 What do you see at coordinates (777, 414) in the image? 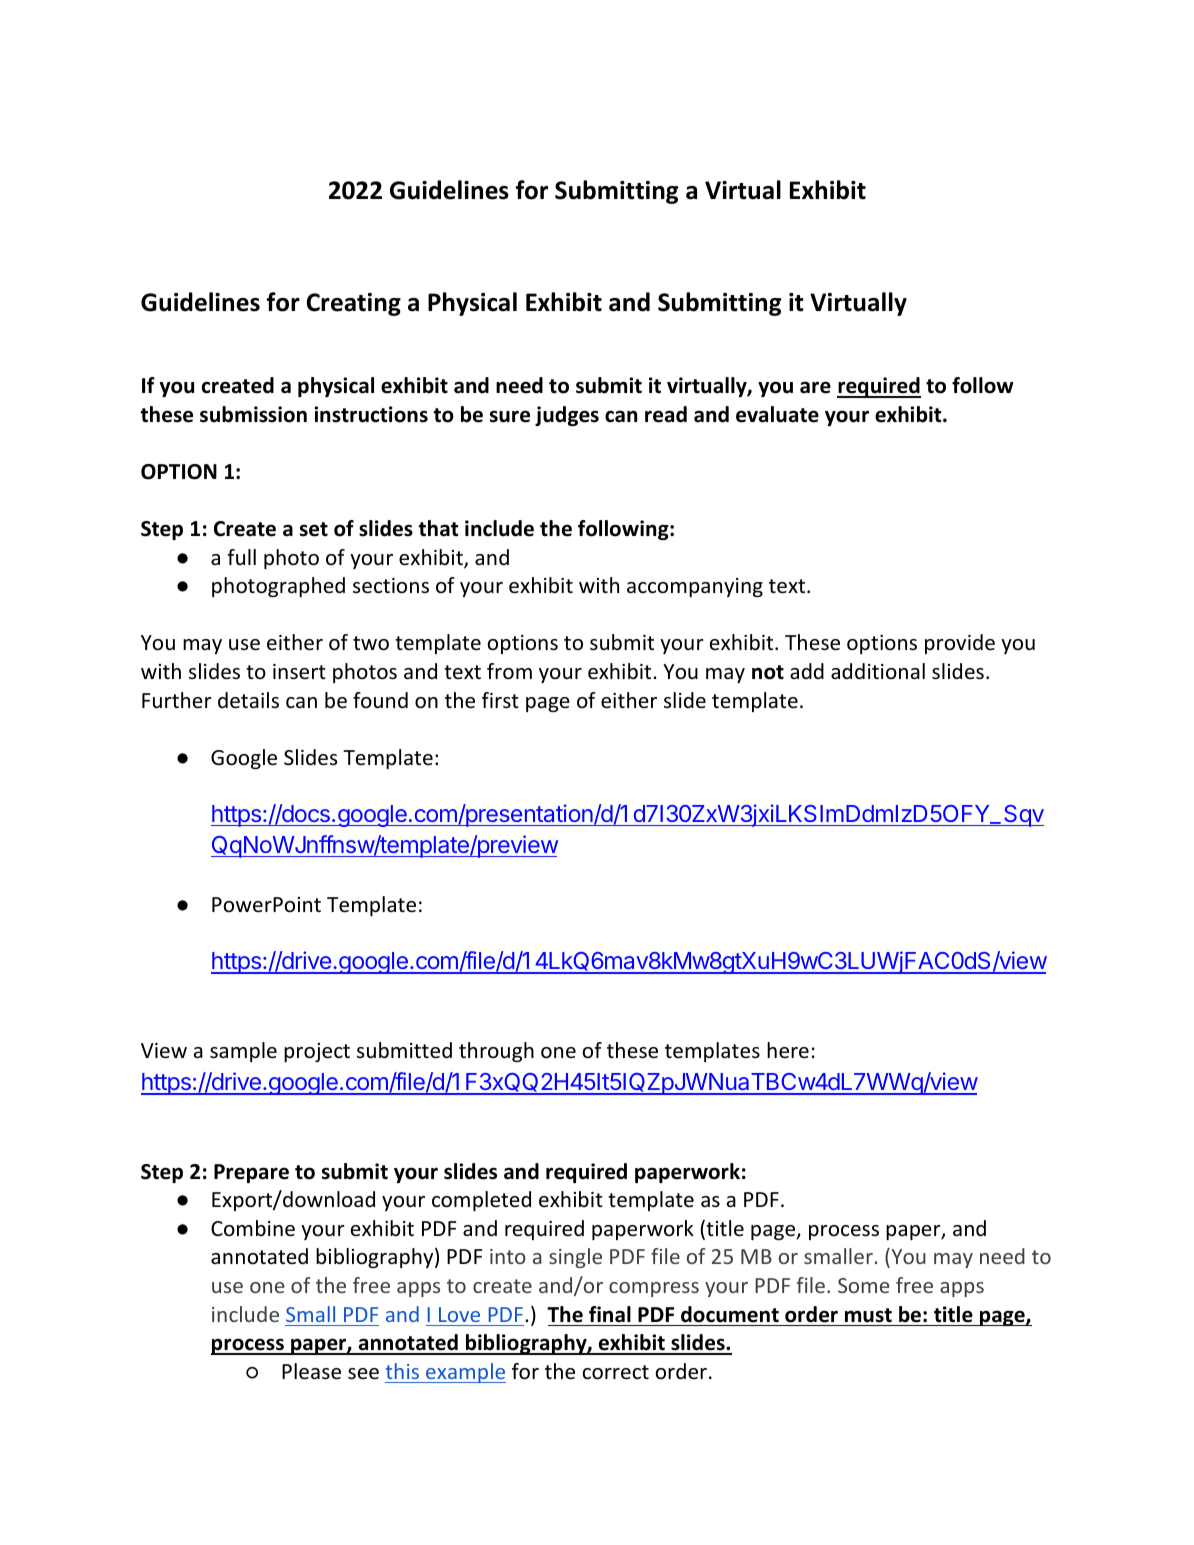
I see `evaluate` at bounding box center [777, 414].
